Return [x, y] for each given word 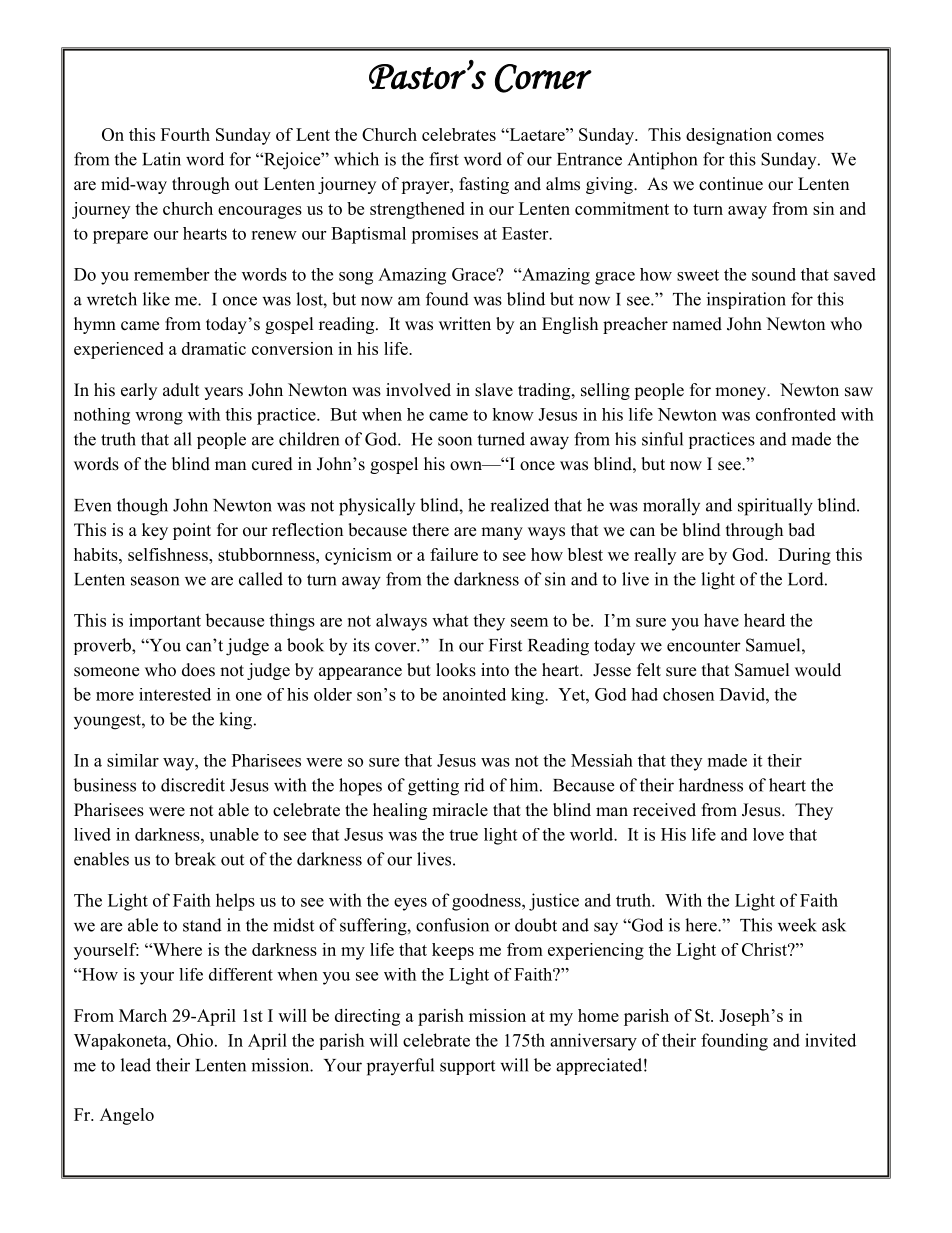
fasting [484, 185]
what [450, 620]
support [467, 1067]
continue [731, 184]
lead [136, 1065]
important [165, 621]
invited [830, 1040]
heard [764, 620]
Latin [161, 159]
